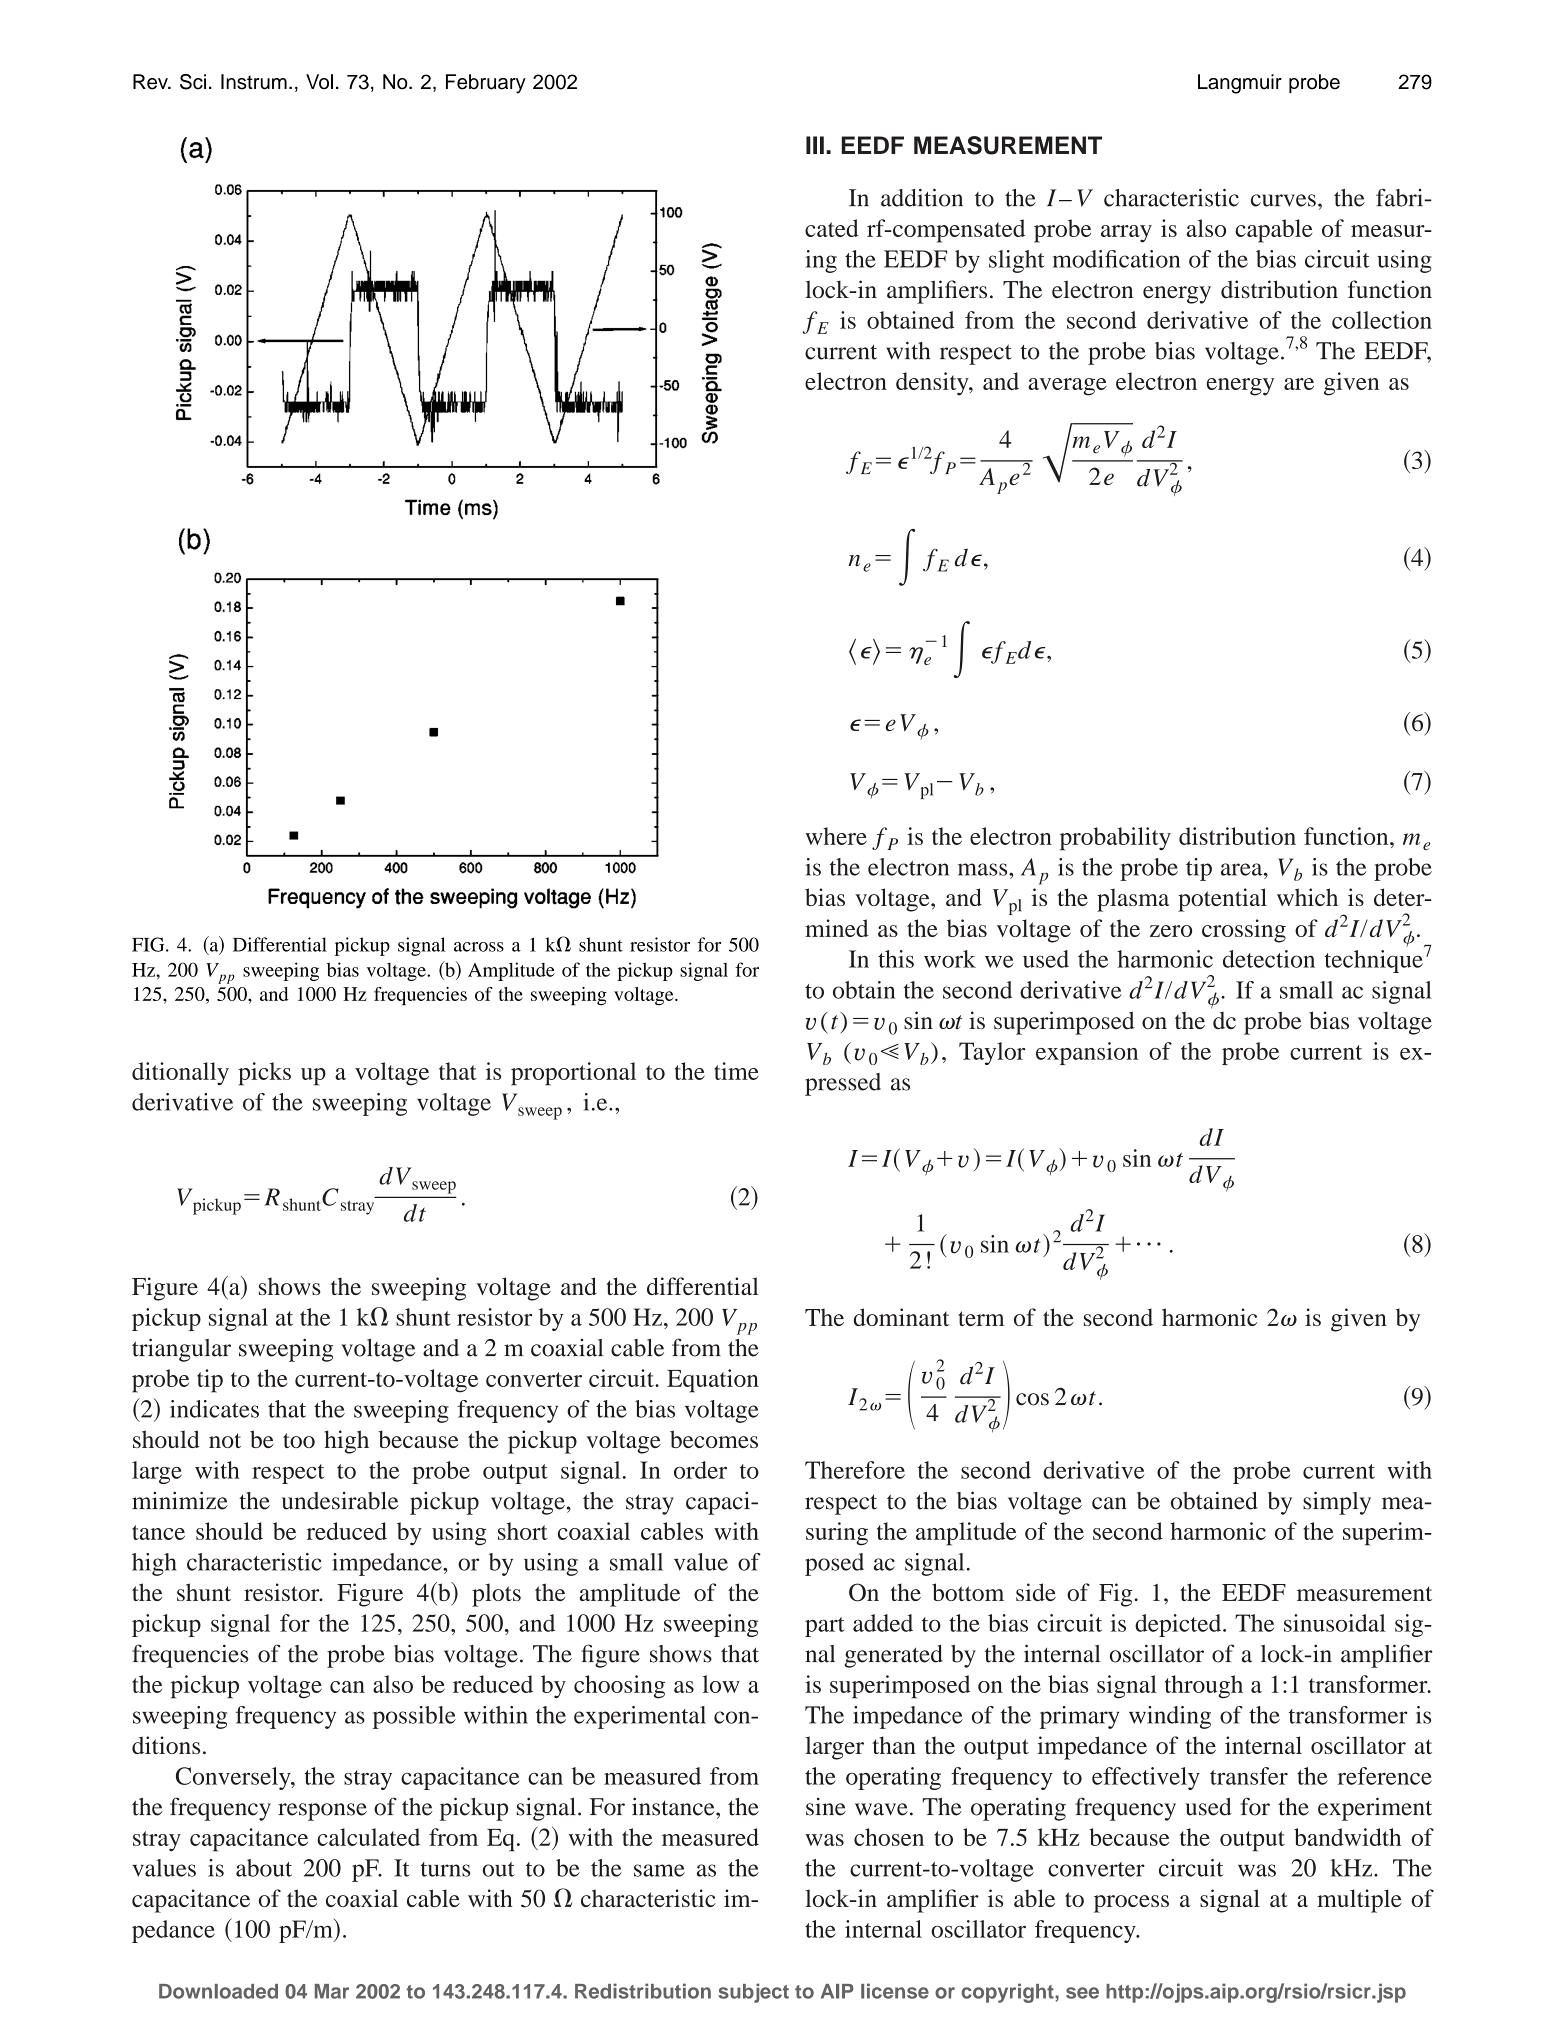  Describe the element at coordinates (753, 1993) in the document. I see `subject` at that location.
